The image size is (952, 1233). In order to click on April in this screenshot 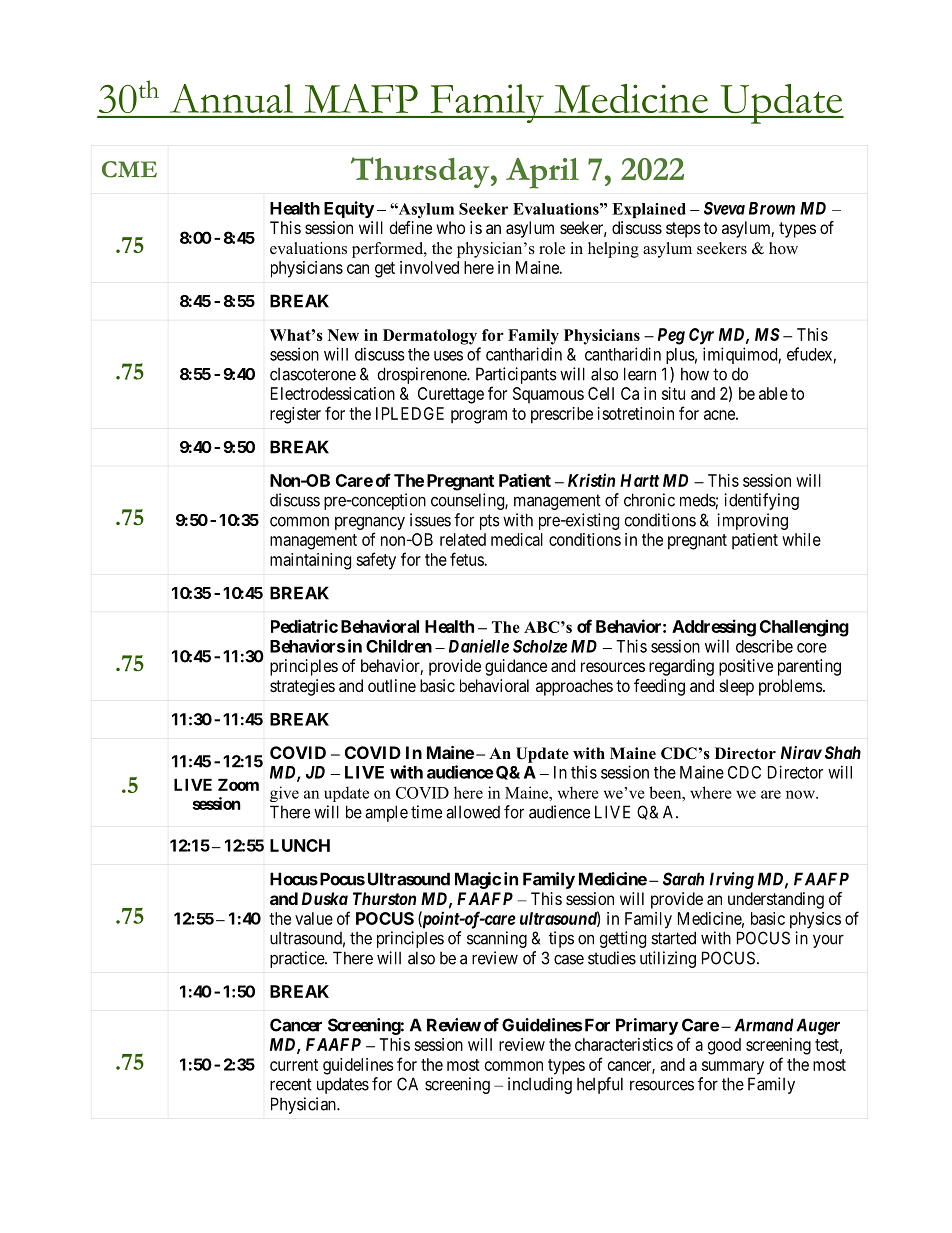, I will do `click(542, 173)`.
